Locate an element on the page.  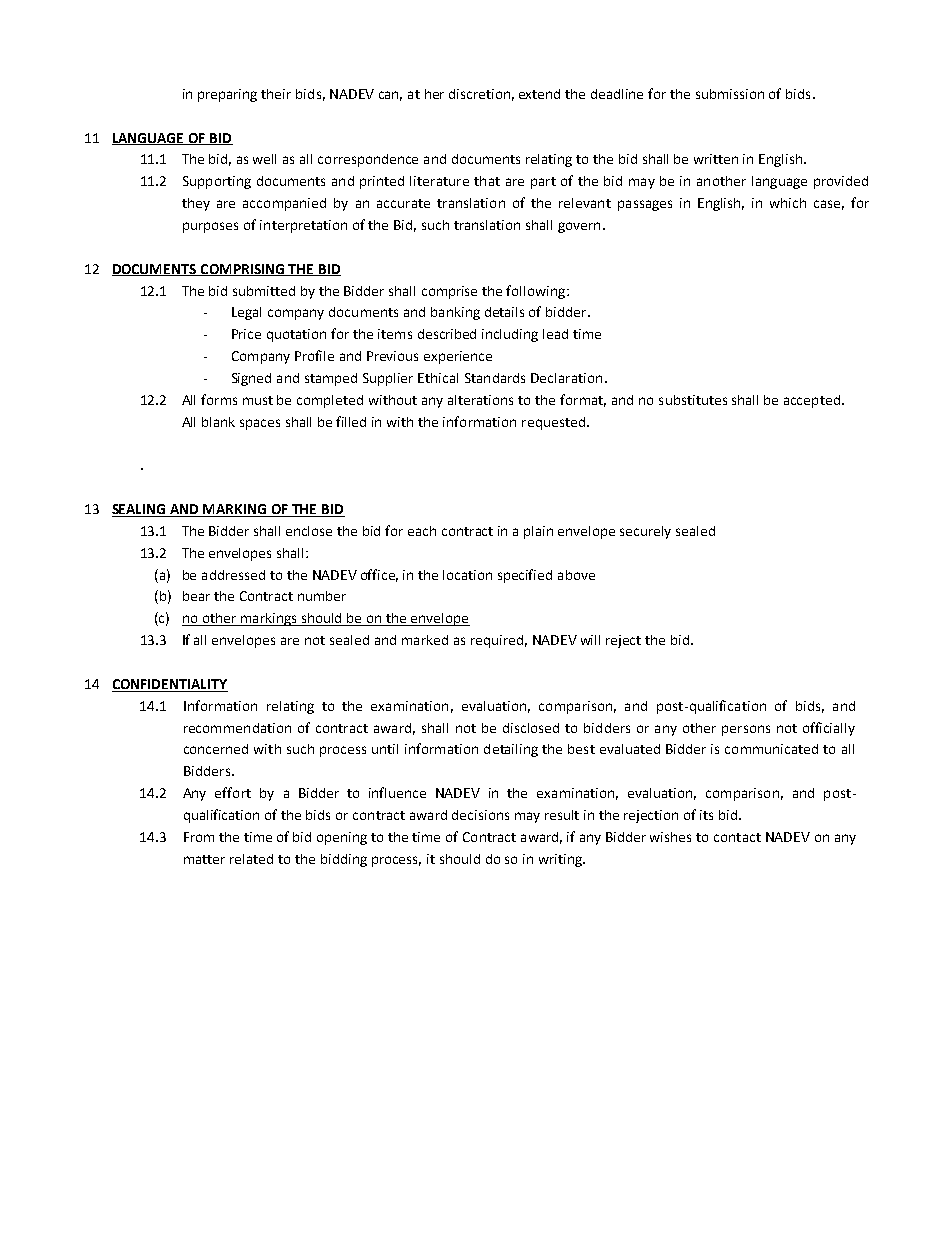
From is located at coordinates (199, 837).
